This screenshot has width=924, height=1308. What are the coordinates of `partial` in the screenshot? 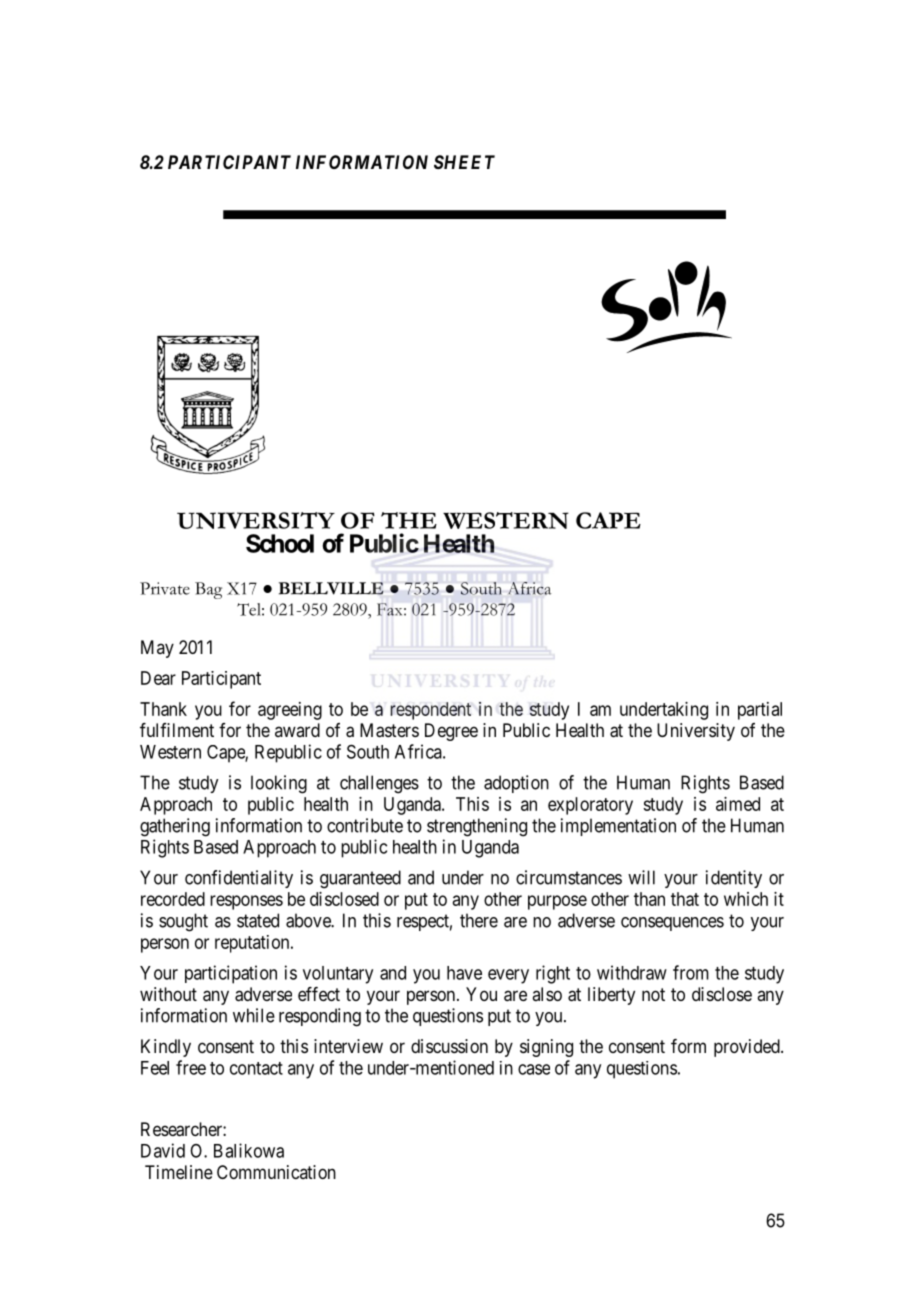 It's located at (760, 711).
